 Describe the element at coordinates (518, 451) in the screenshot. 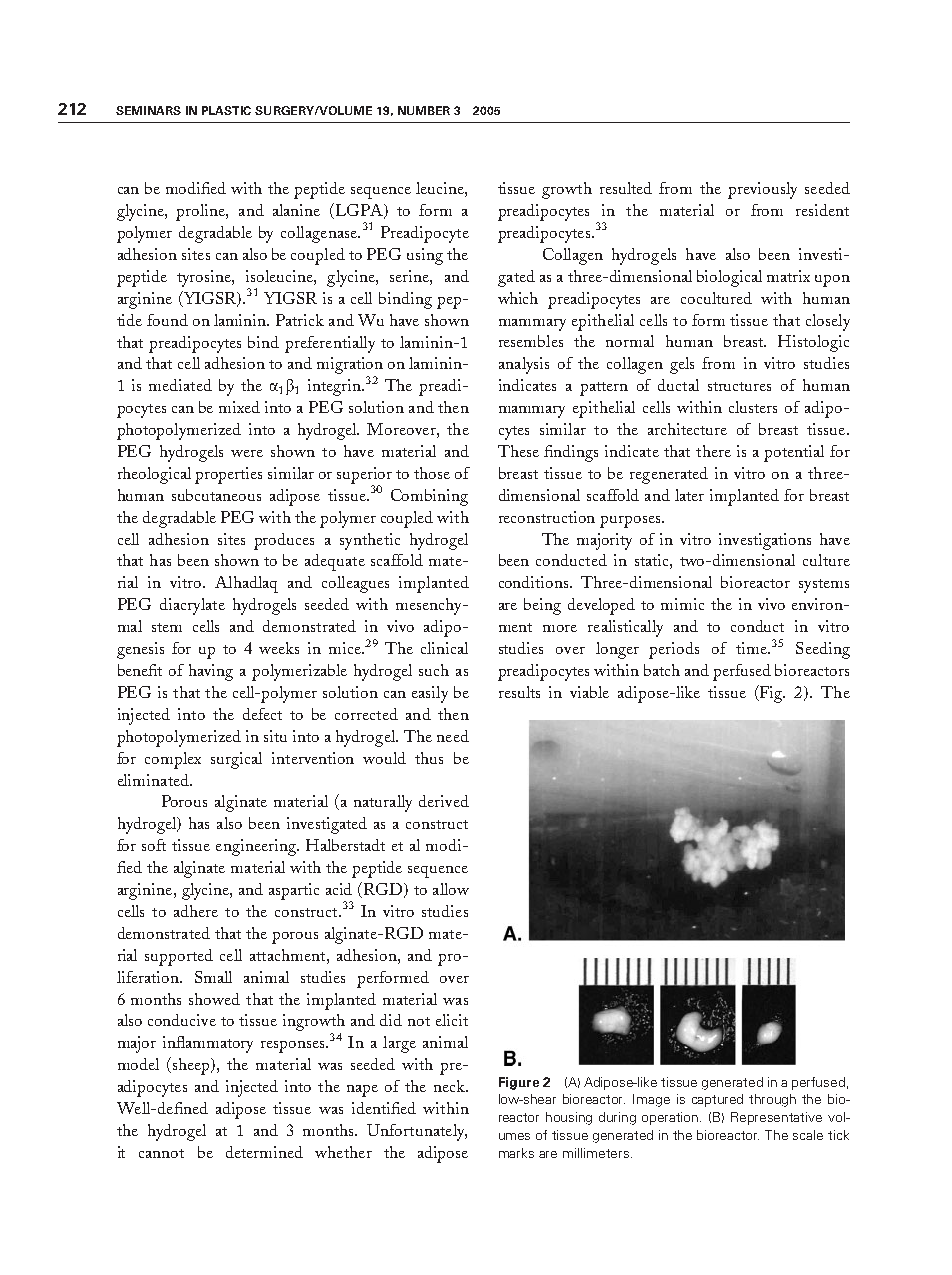

I see `These` at that location.
